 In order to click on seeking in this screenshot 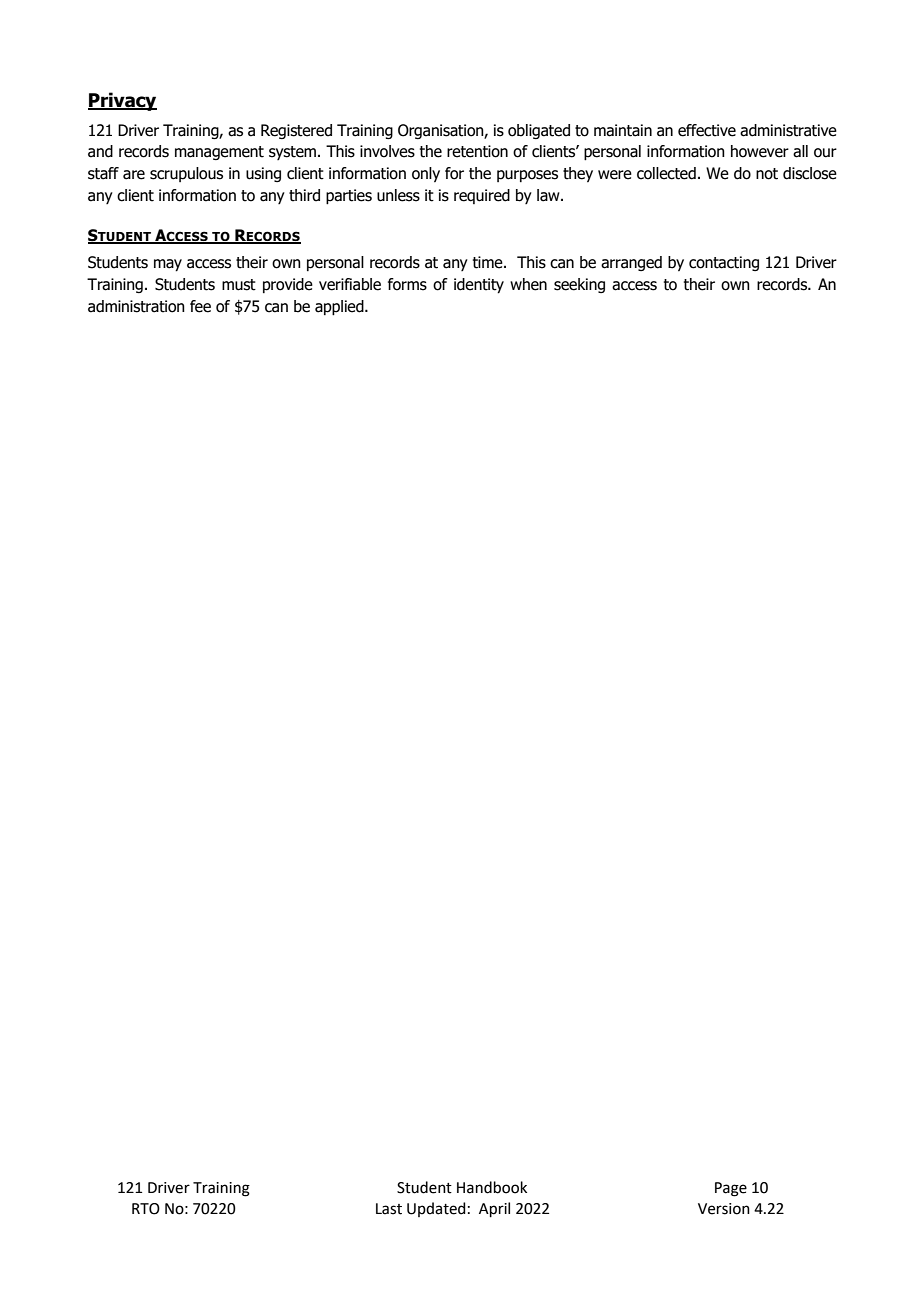, I will do `click(579, 285)`.
